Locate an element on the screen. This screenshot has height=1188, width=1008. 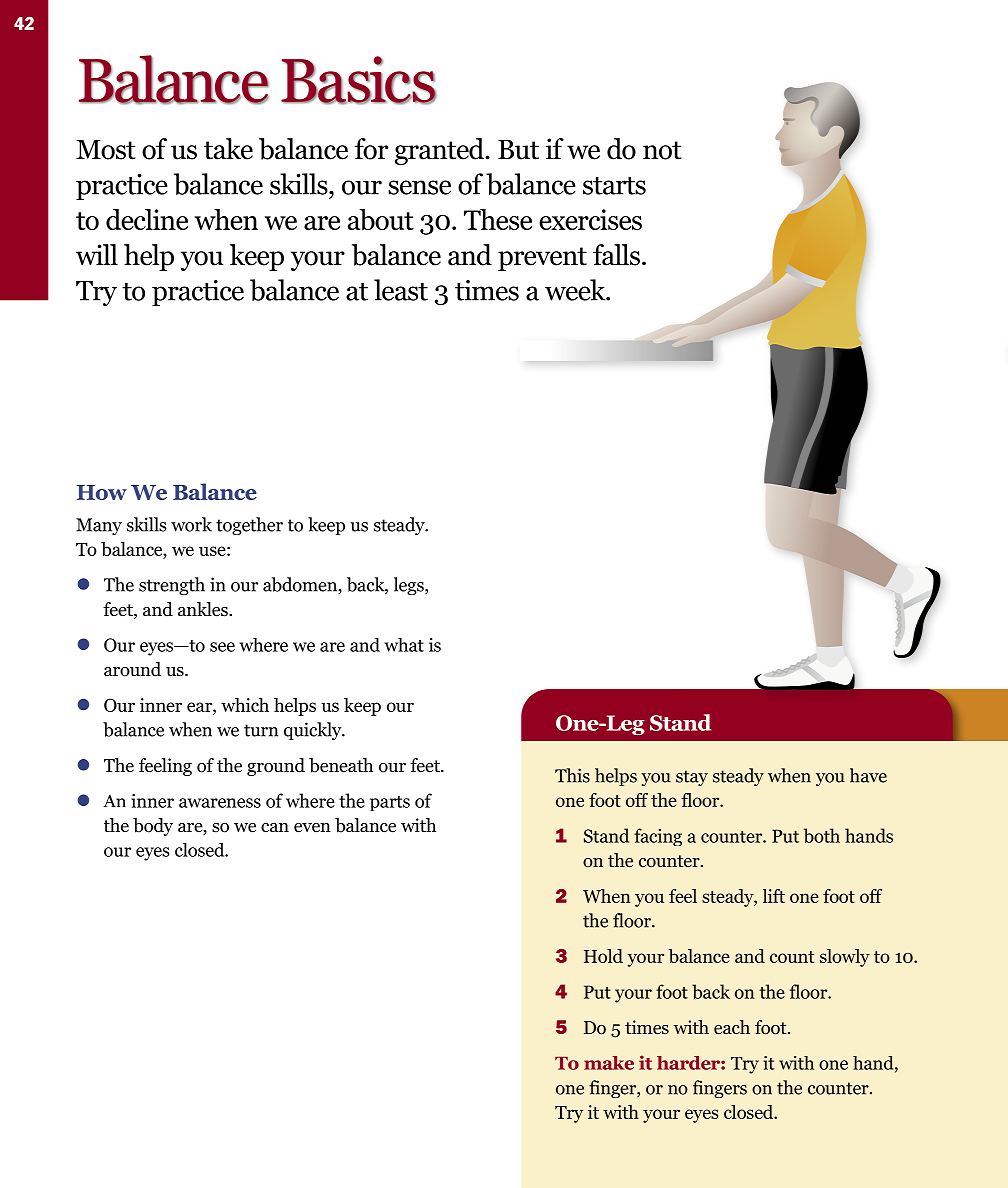
least is located at coordinates (401, 290).
